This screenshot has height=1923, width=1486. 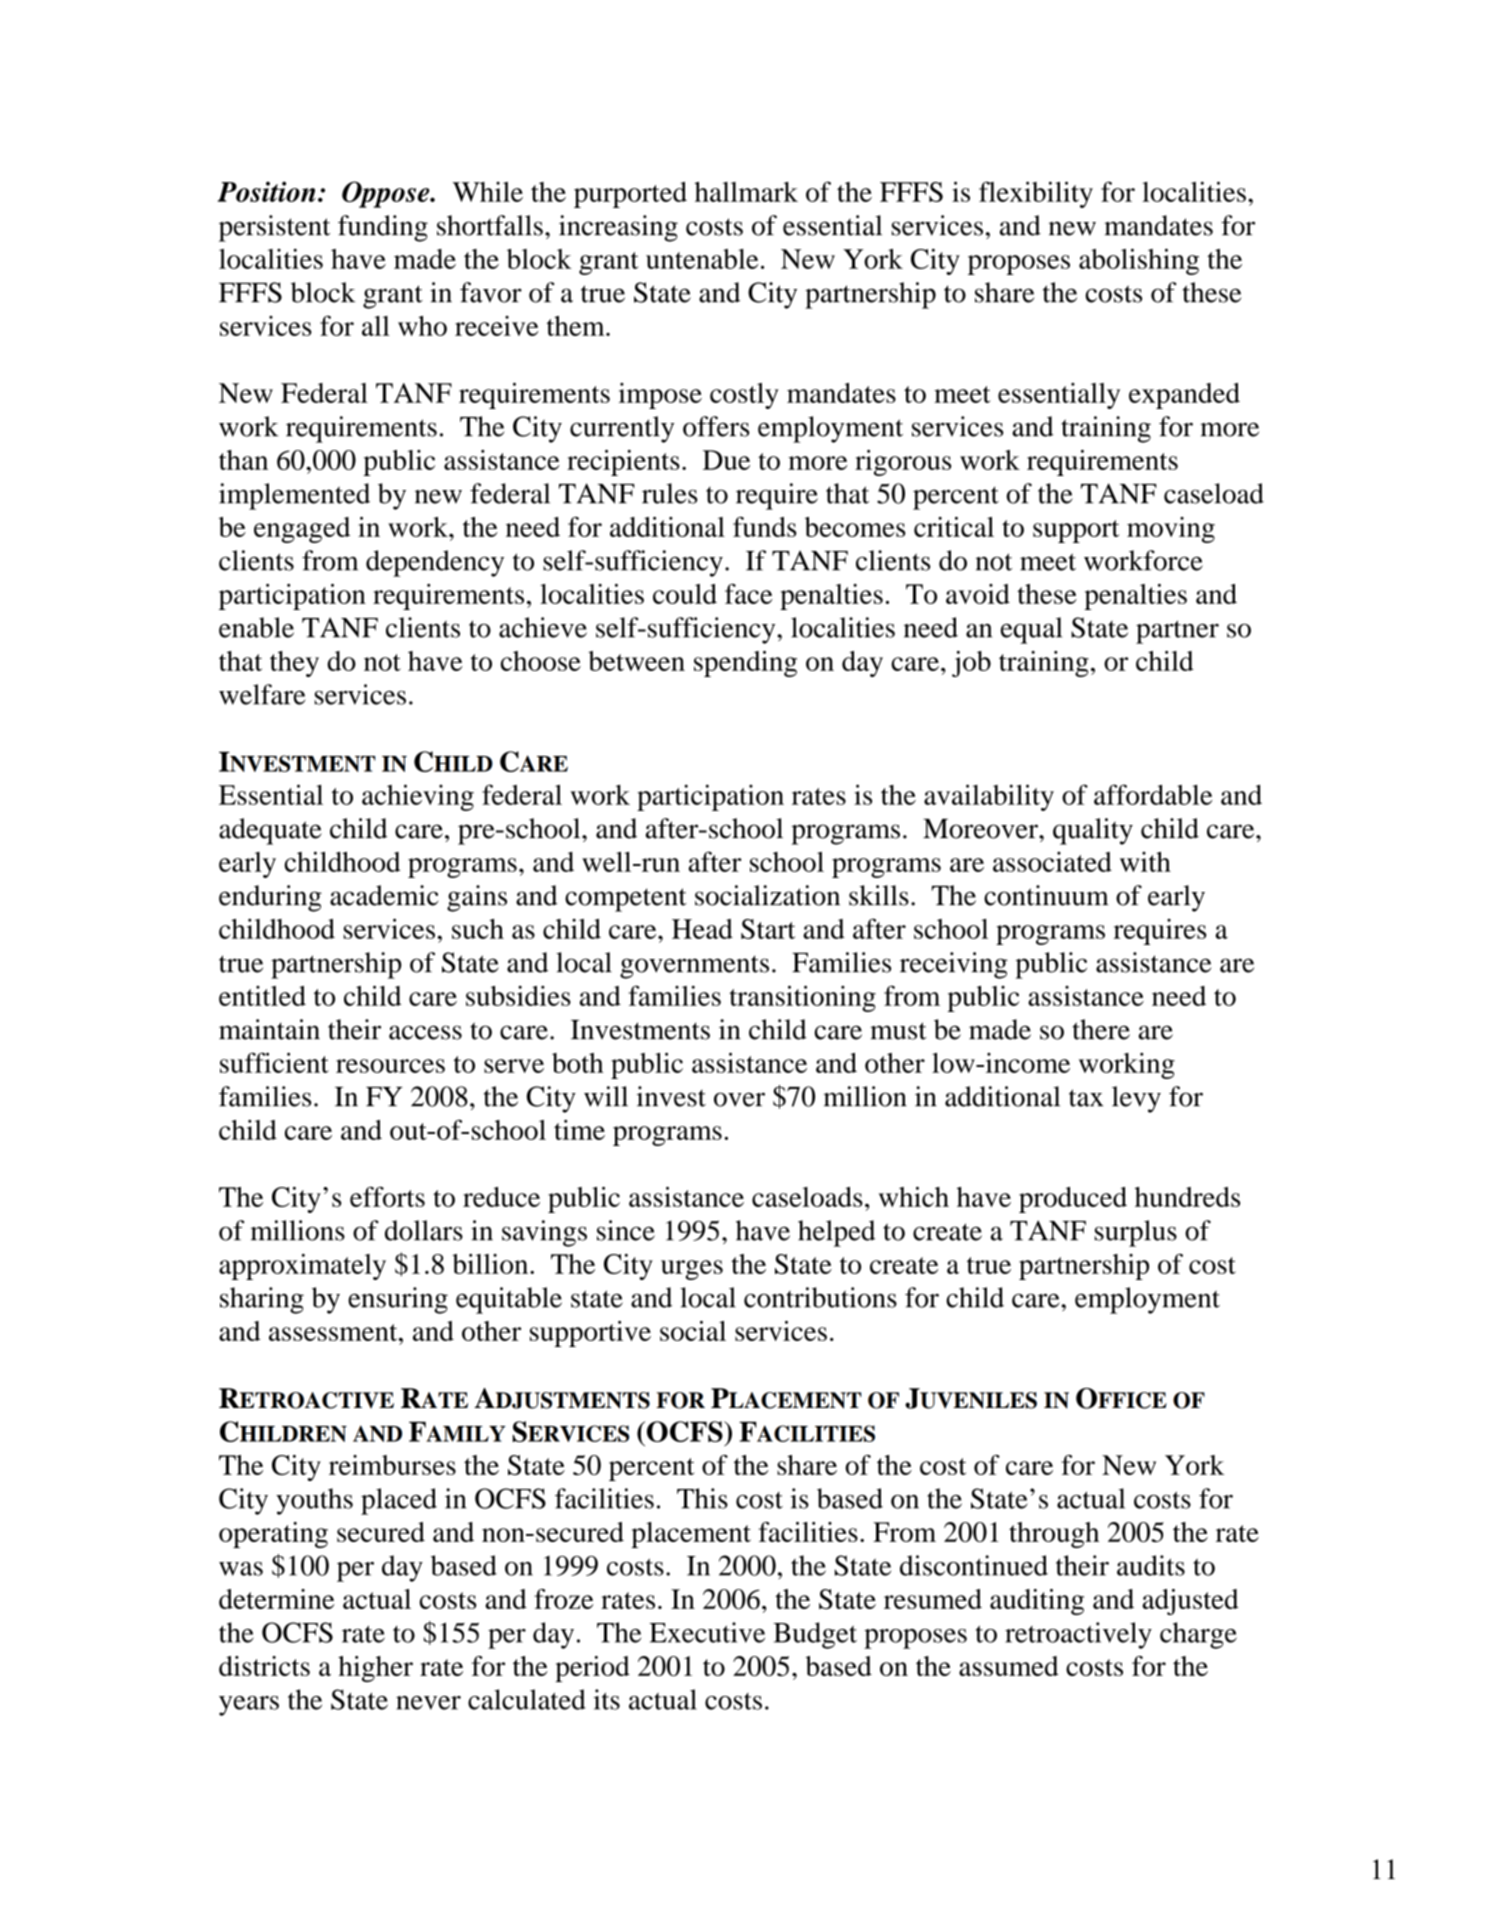 What do you see at coordinates (745, 664) in the screenshot?
I see `spending` at bounding box center [745, 664].
